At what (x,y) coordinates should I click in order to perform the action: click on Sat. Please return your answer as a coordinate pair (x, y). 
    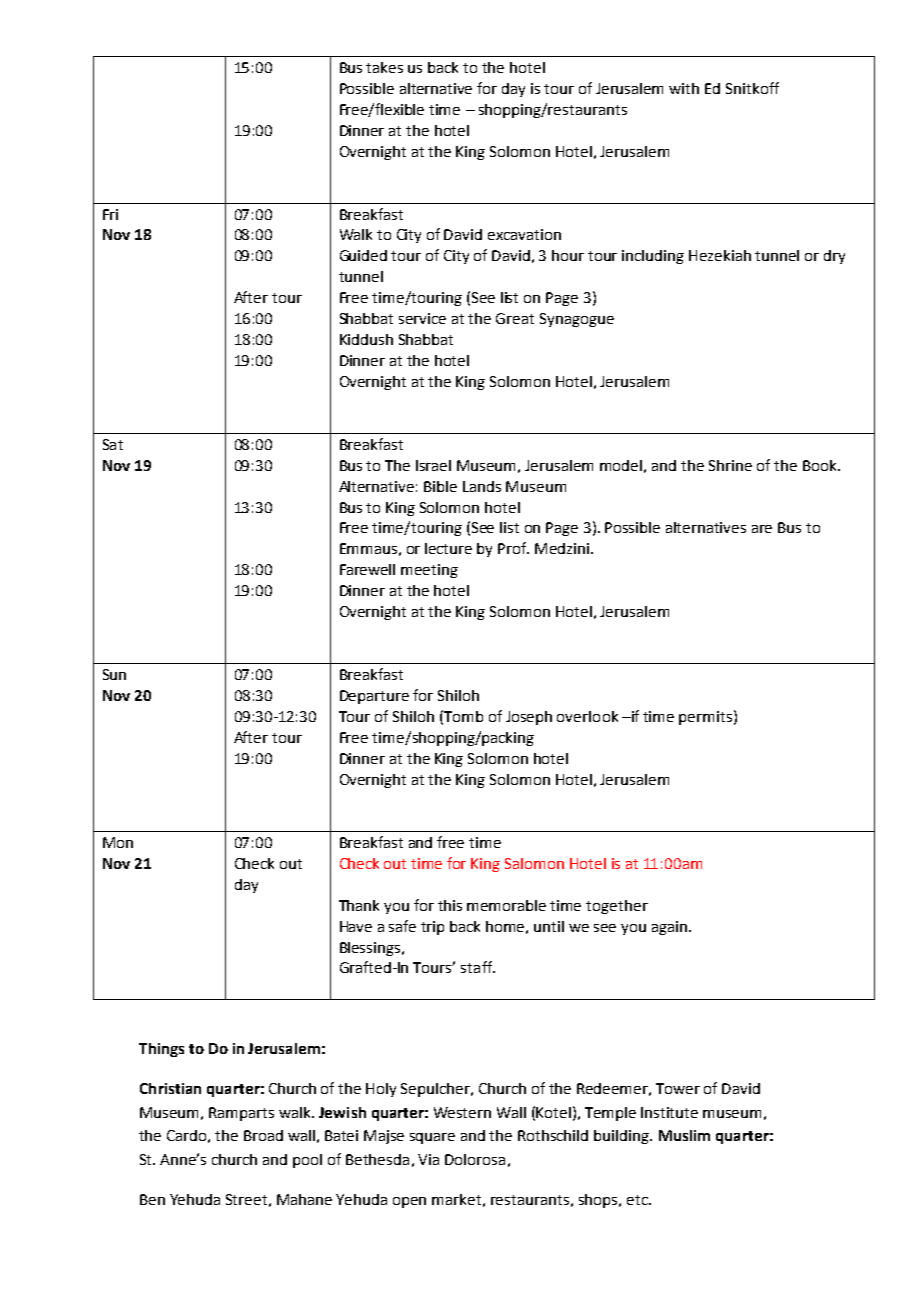
    Looking at the image, I should click on (113, 444).
